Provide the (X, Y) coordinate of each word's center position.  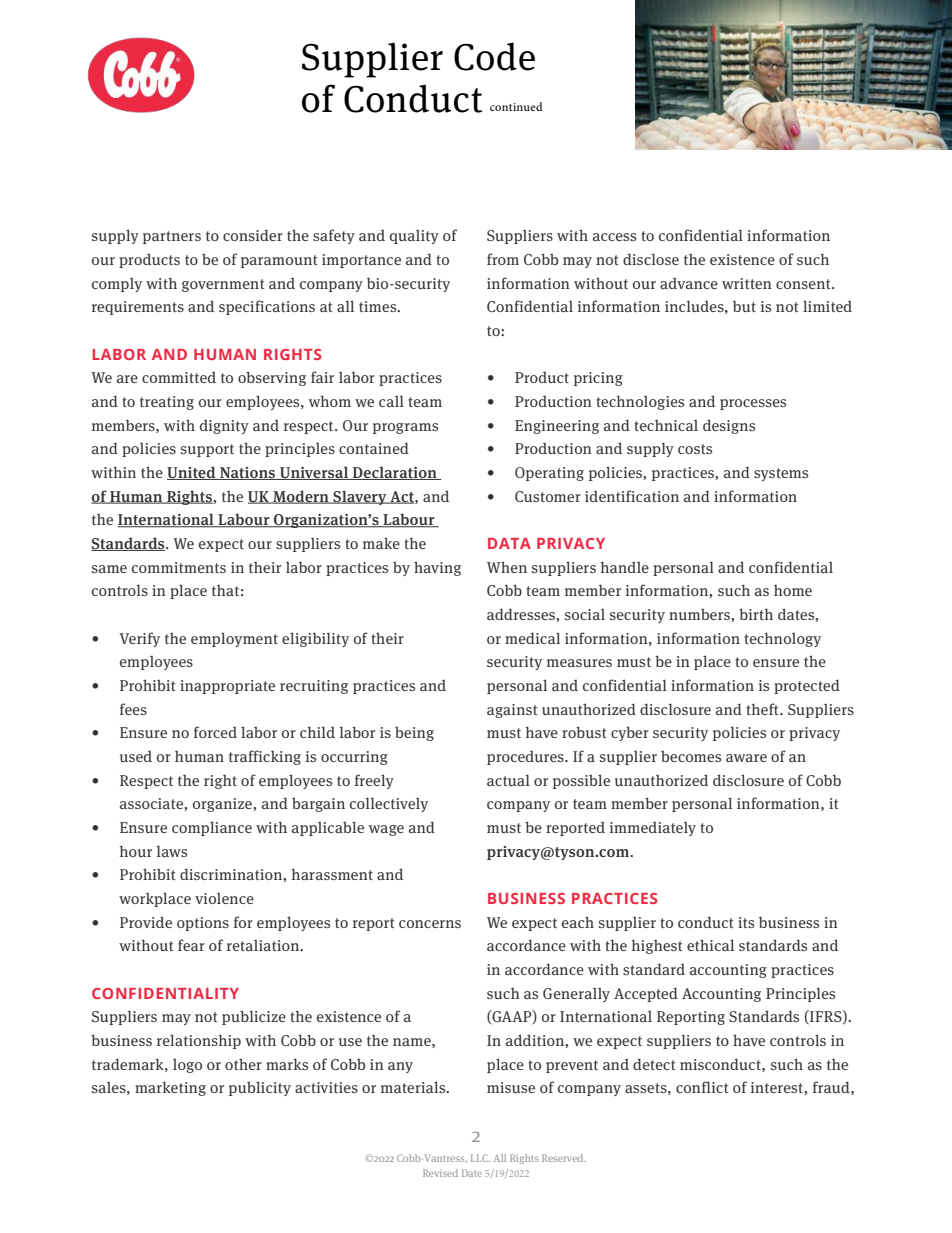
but (744, 306)
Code (494, 56)
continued (516, 106)
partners (172, 237)
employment (234, 639)
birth (756, 614)
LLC (480, 1158)
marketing (170, 1088)
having (437, 568)
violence (224, 898)
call (391, 401)
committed (179, 377)
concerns (430, 924)
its (746, 922)
